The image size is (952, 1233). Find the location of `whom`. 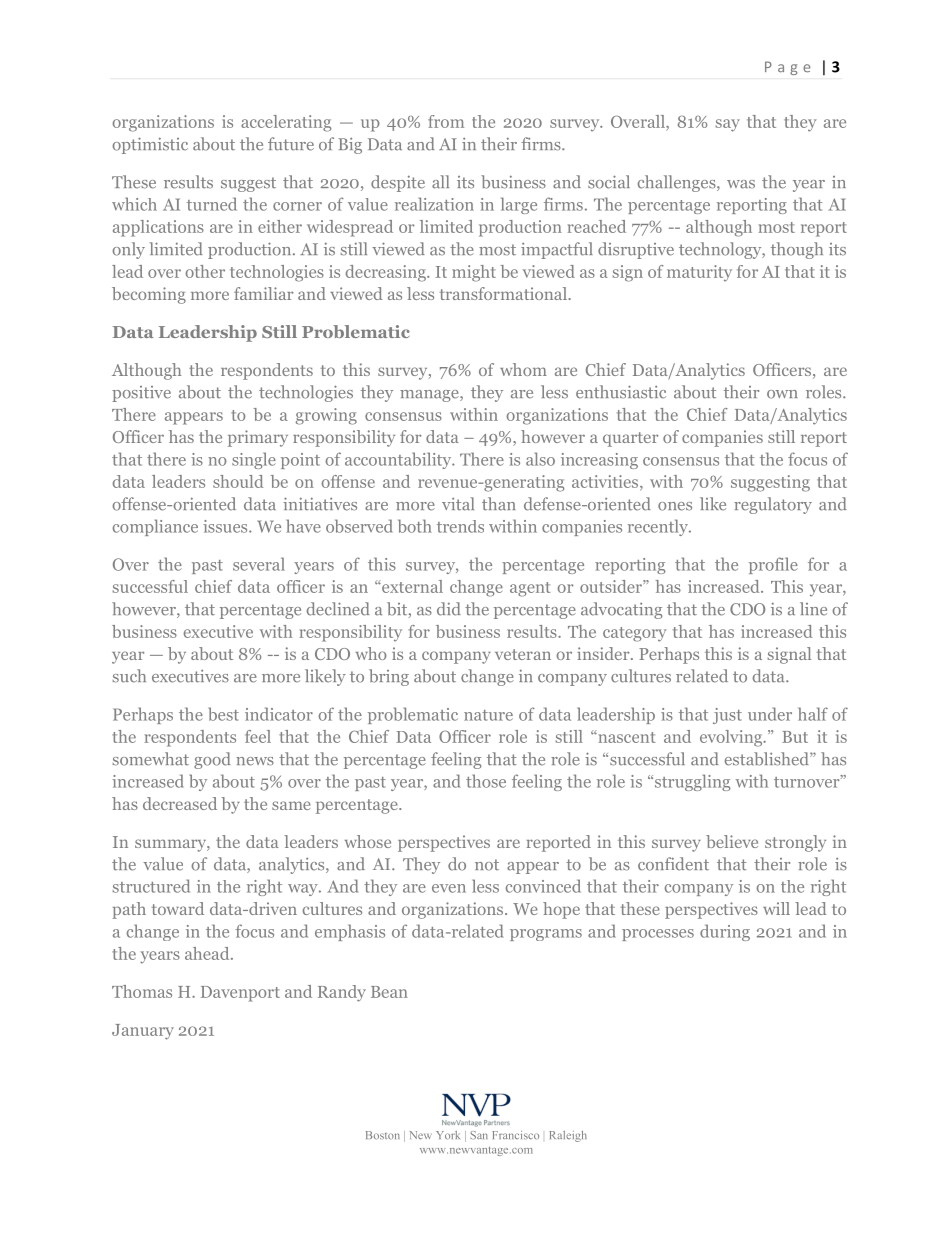

whom is located at coordinates (523, 369).
